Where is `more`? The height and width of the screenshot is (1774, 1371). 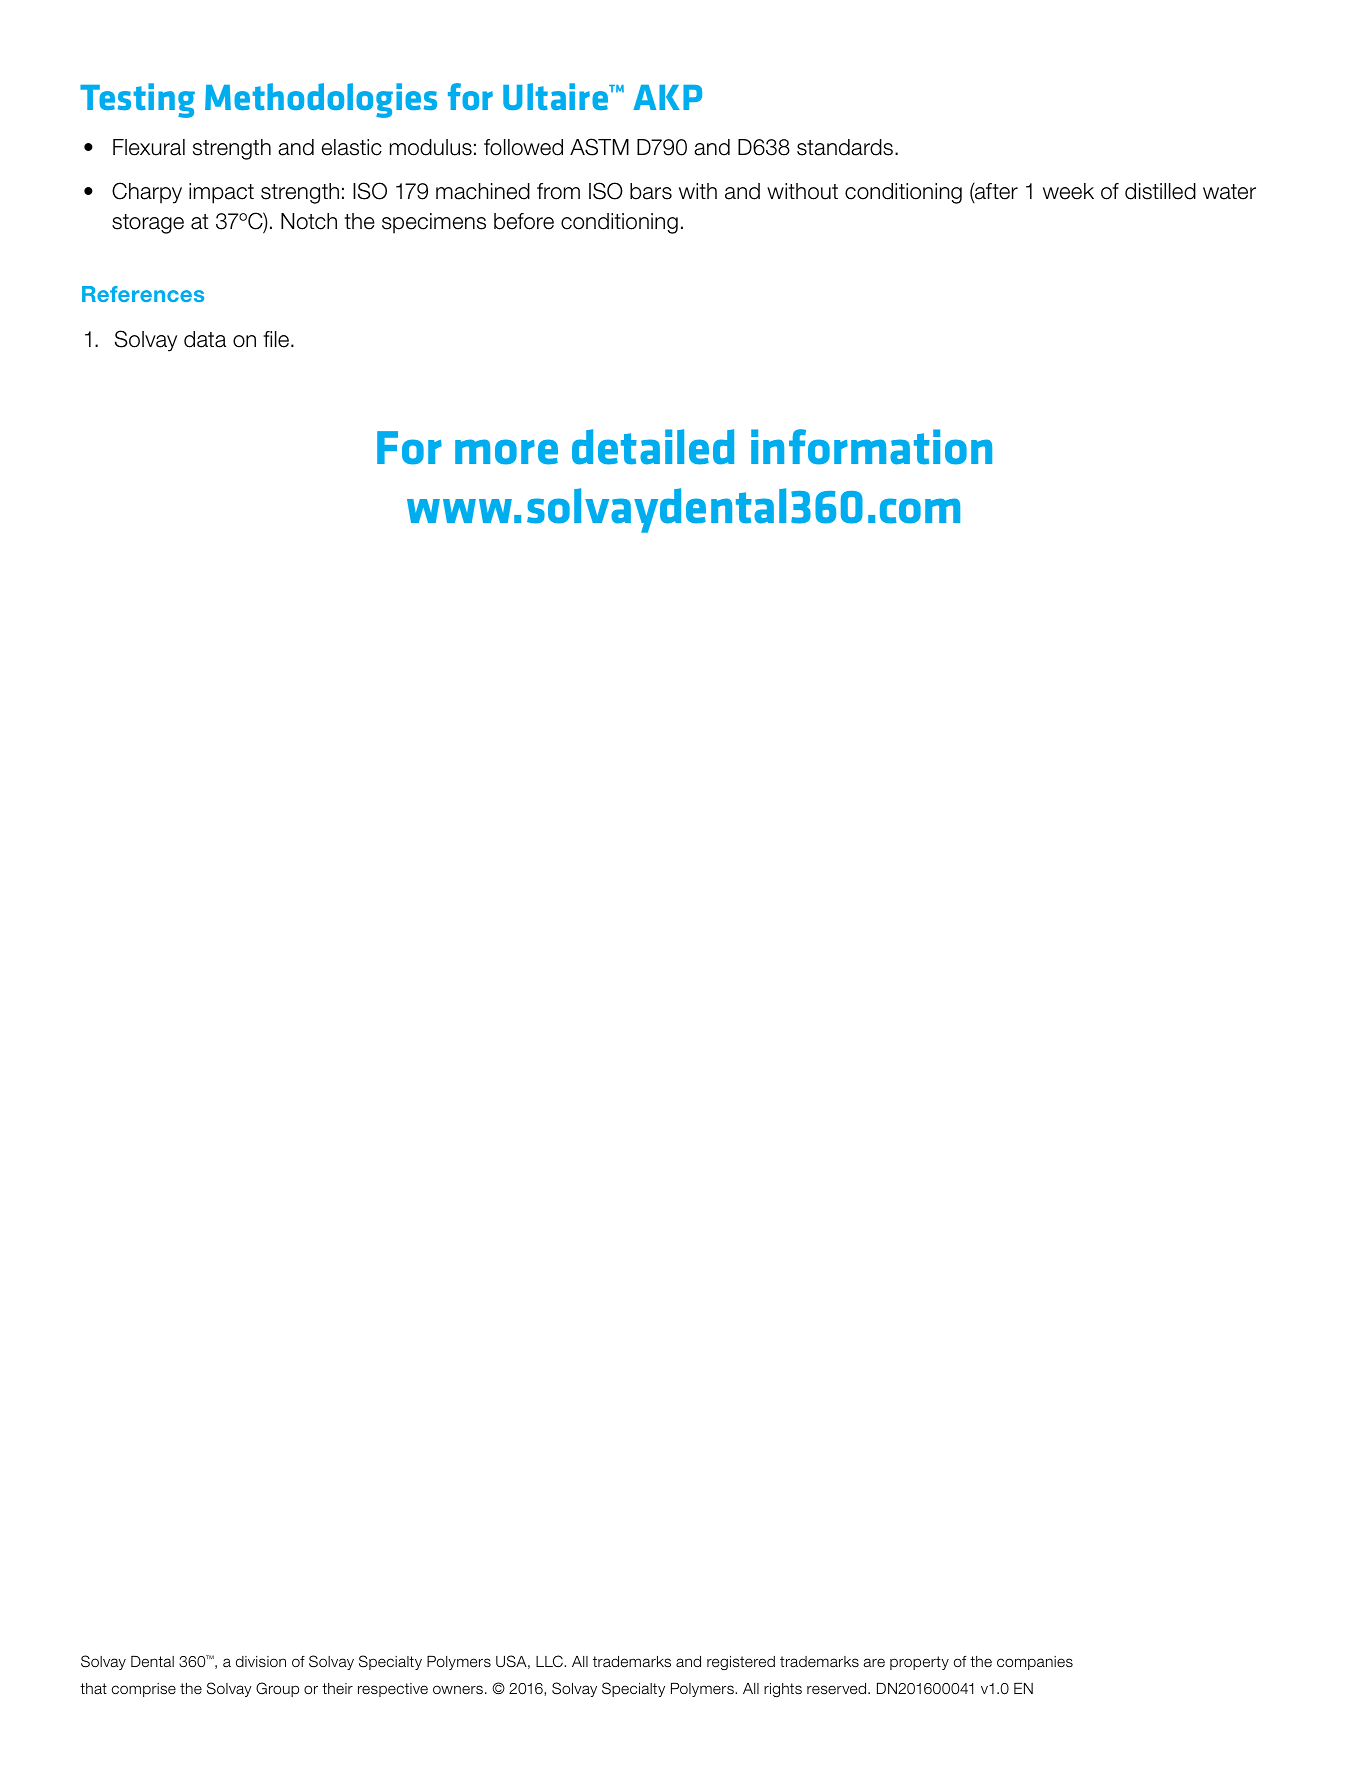 more is located at coordinates (506, 452).
